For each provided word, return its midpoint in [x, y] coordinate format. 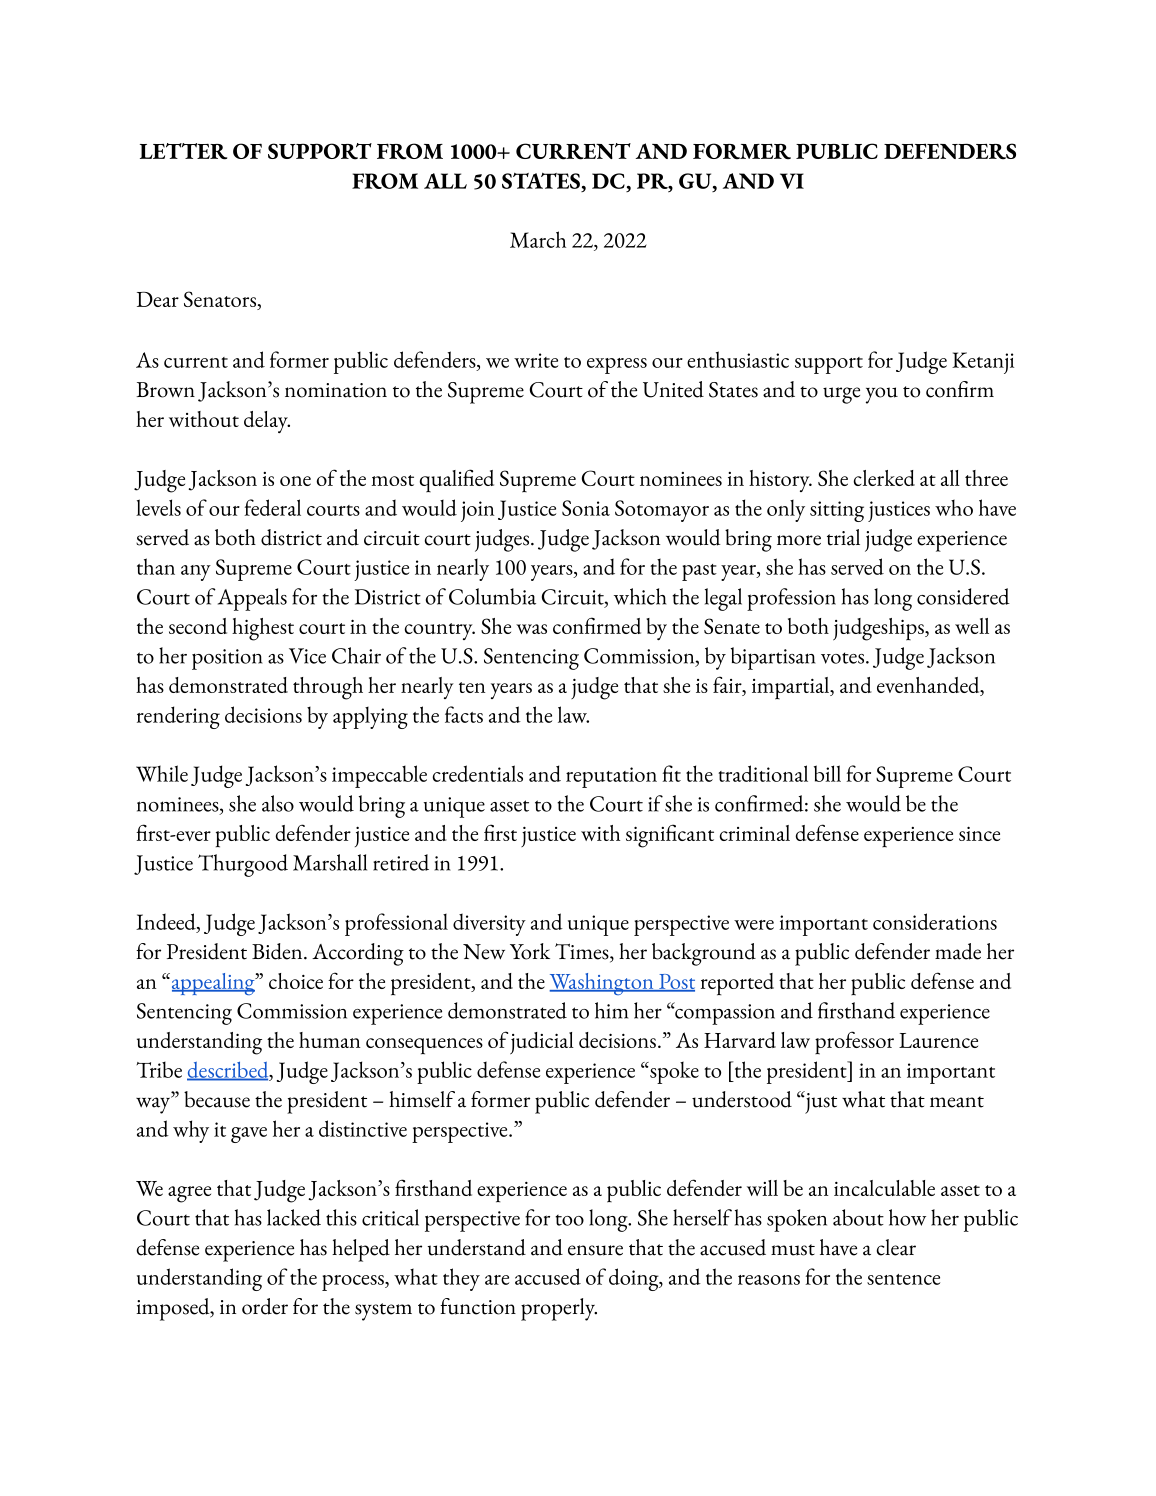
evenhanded [929, 686]
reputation [611, 777]
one [295, 481]
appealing [213, 984]
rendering [178, 717]
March [538, 239]
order [265, 1306]
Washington [602, 984]
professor [854, 1043]
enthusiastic [738, 359]
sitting [837, 511]
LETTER [183, 151]
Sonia [586, 508]
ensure [595, 1250]
